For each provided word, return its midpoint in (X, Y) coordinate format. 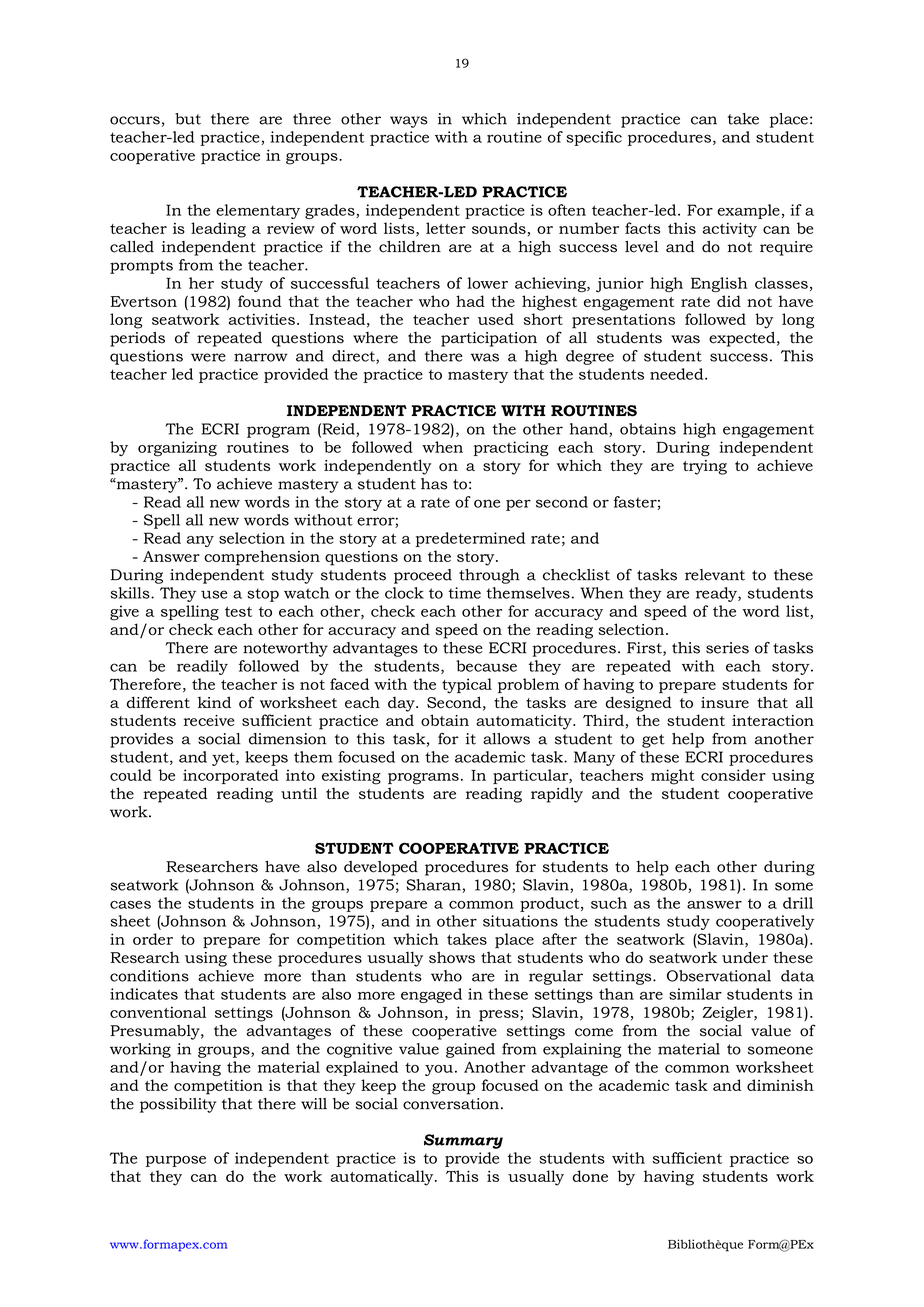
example (748, 211)
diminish (780, 1085)
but (188, 119)
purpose (176, 1161)
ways (408, 122)
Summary (463, 1141)
